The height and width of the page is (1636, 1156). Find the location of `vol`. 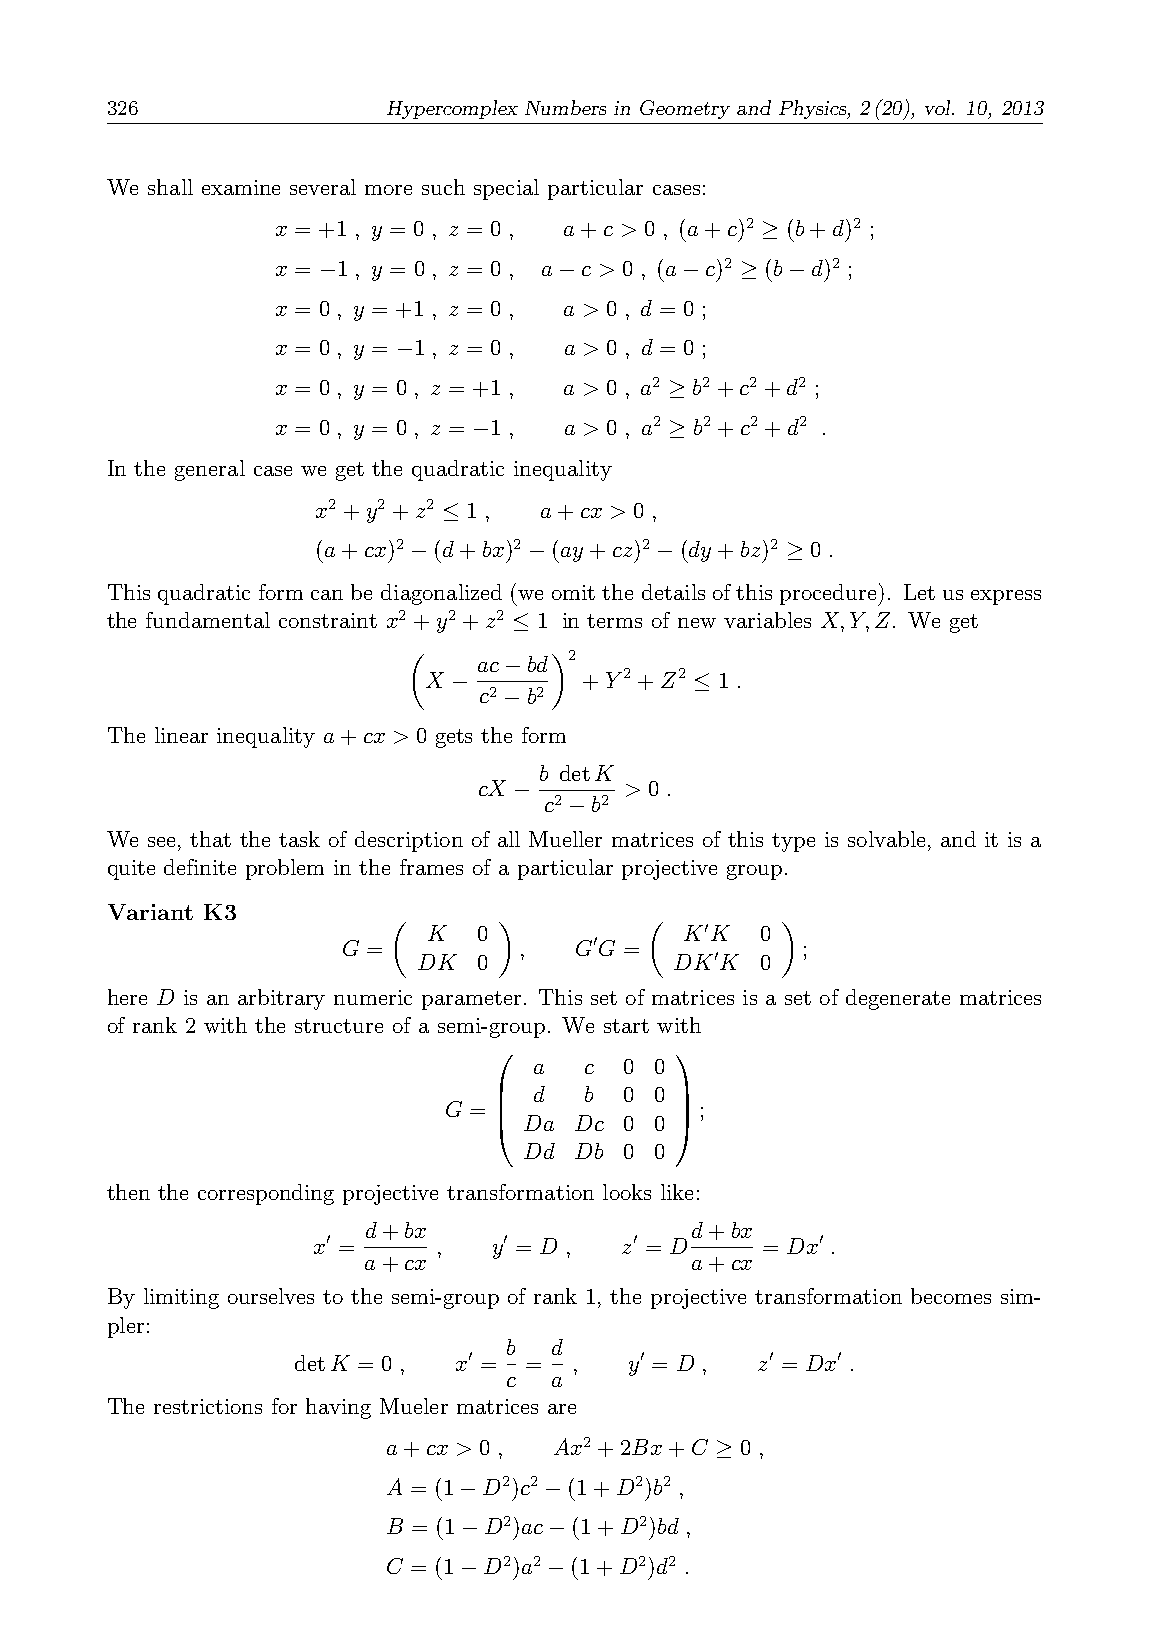

vol is located at coordinates (939, 107).
